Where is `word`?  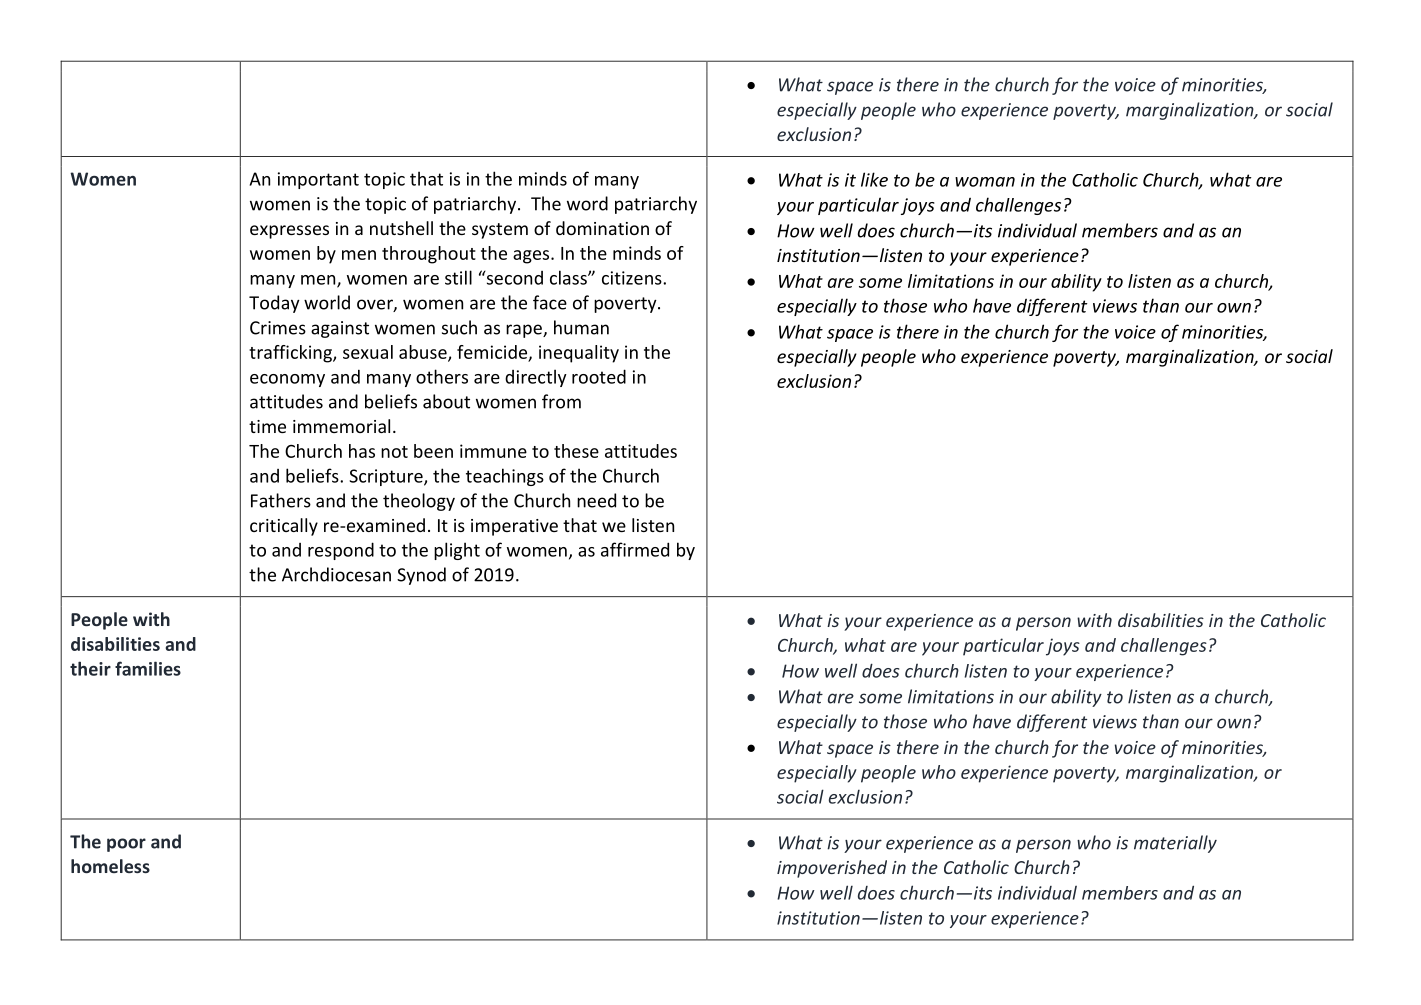 word is located at coordinates (587, 203).
